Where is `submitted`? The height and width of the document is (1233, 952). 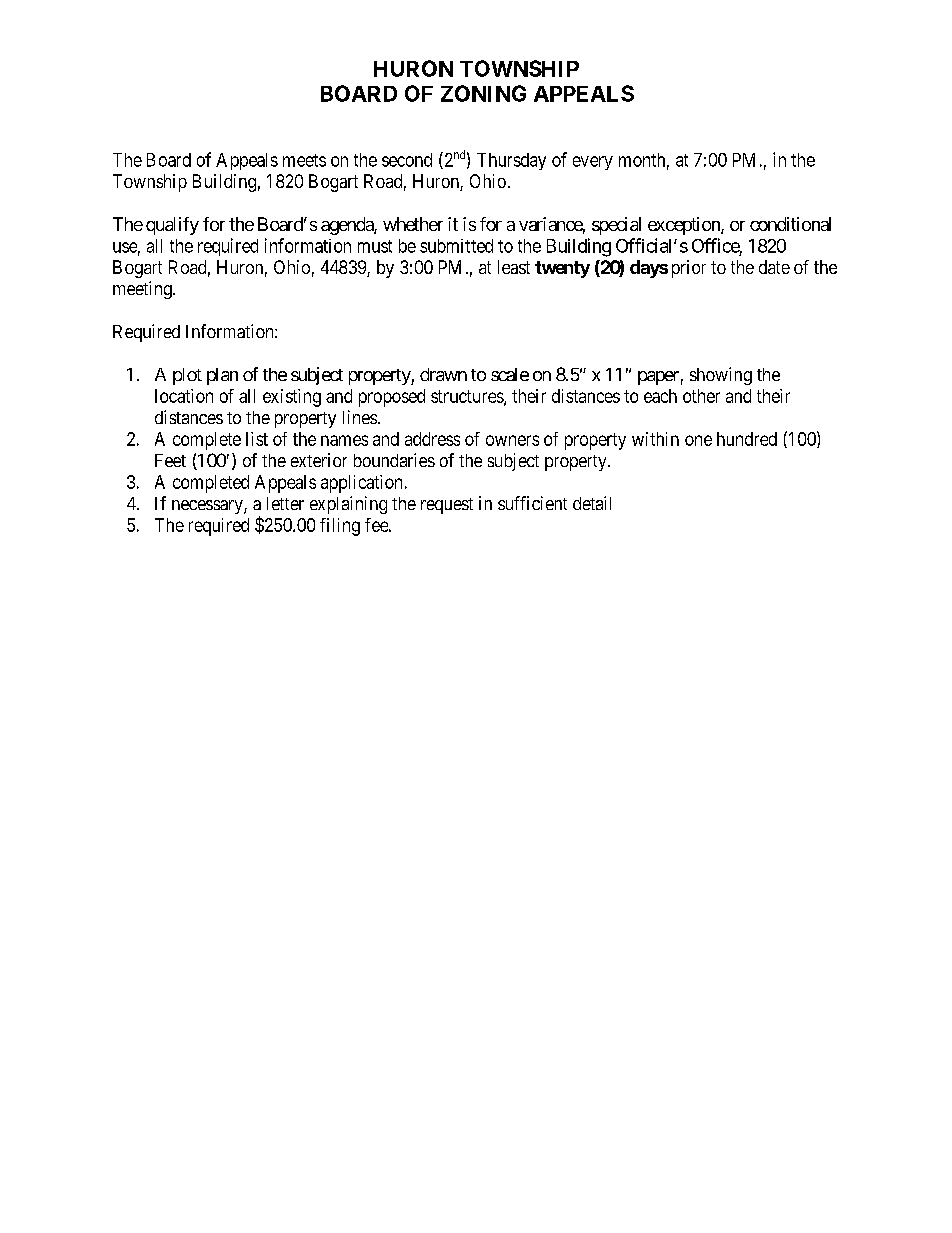 submitted is located at coordinates (456, 246).
